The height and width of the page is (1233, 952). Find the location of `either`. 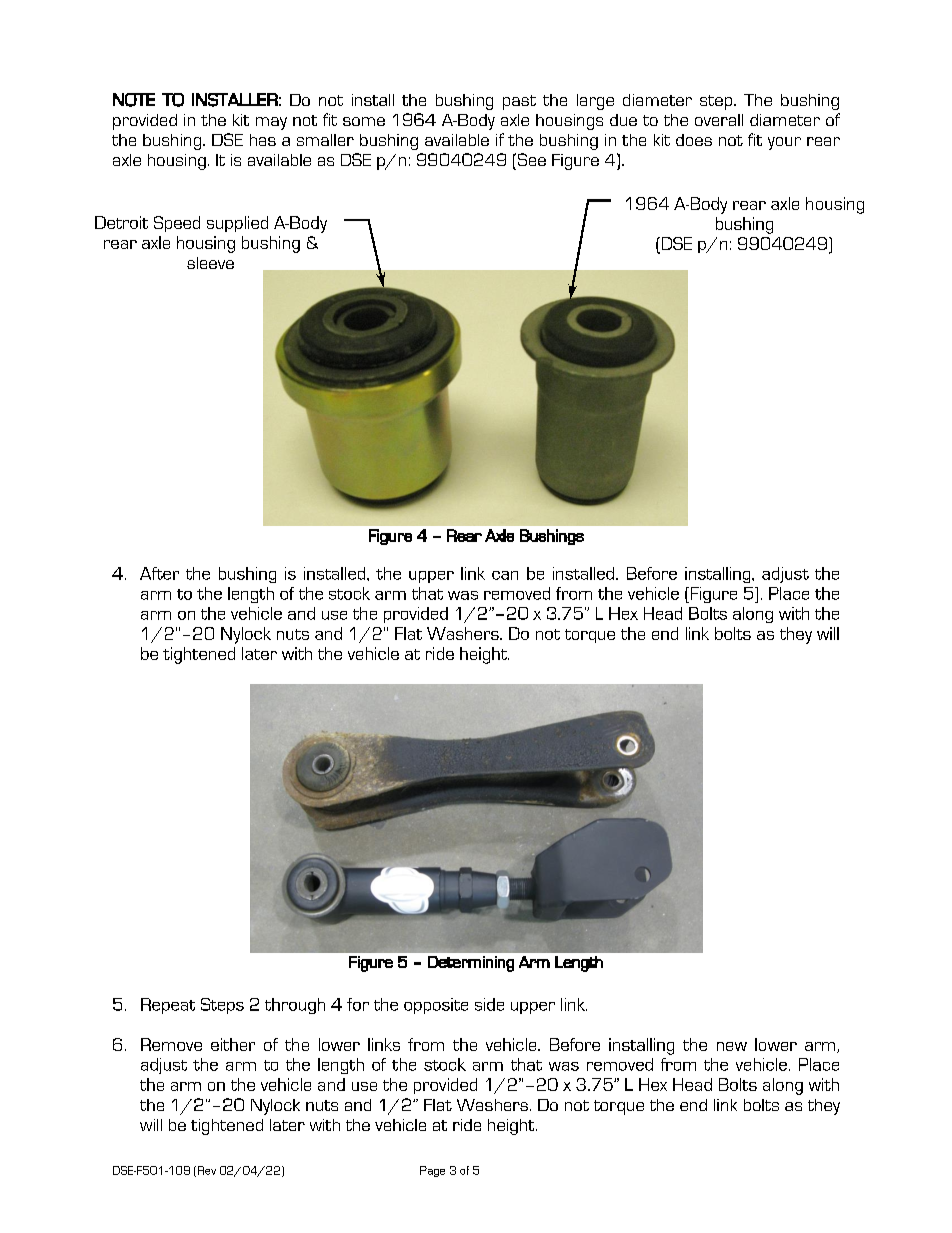

either is located at coordinates (233, 1044).
